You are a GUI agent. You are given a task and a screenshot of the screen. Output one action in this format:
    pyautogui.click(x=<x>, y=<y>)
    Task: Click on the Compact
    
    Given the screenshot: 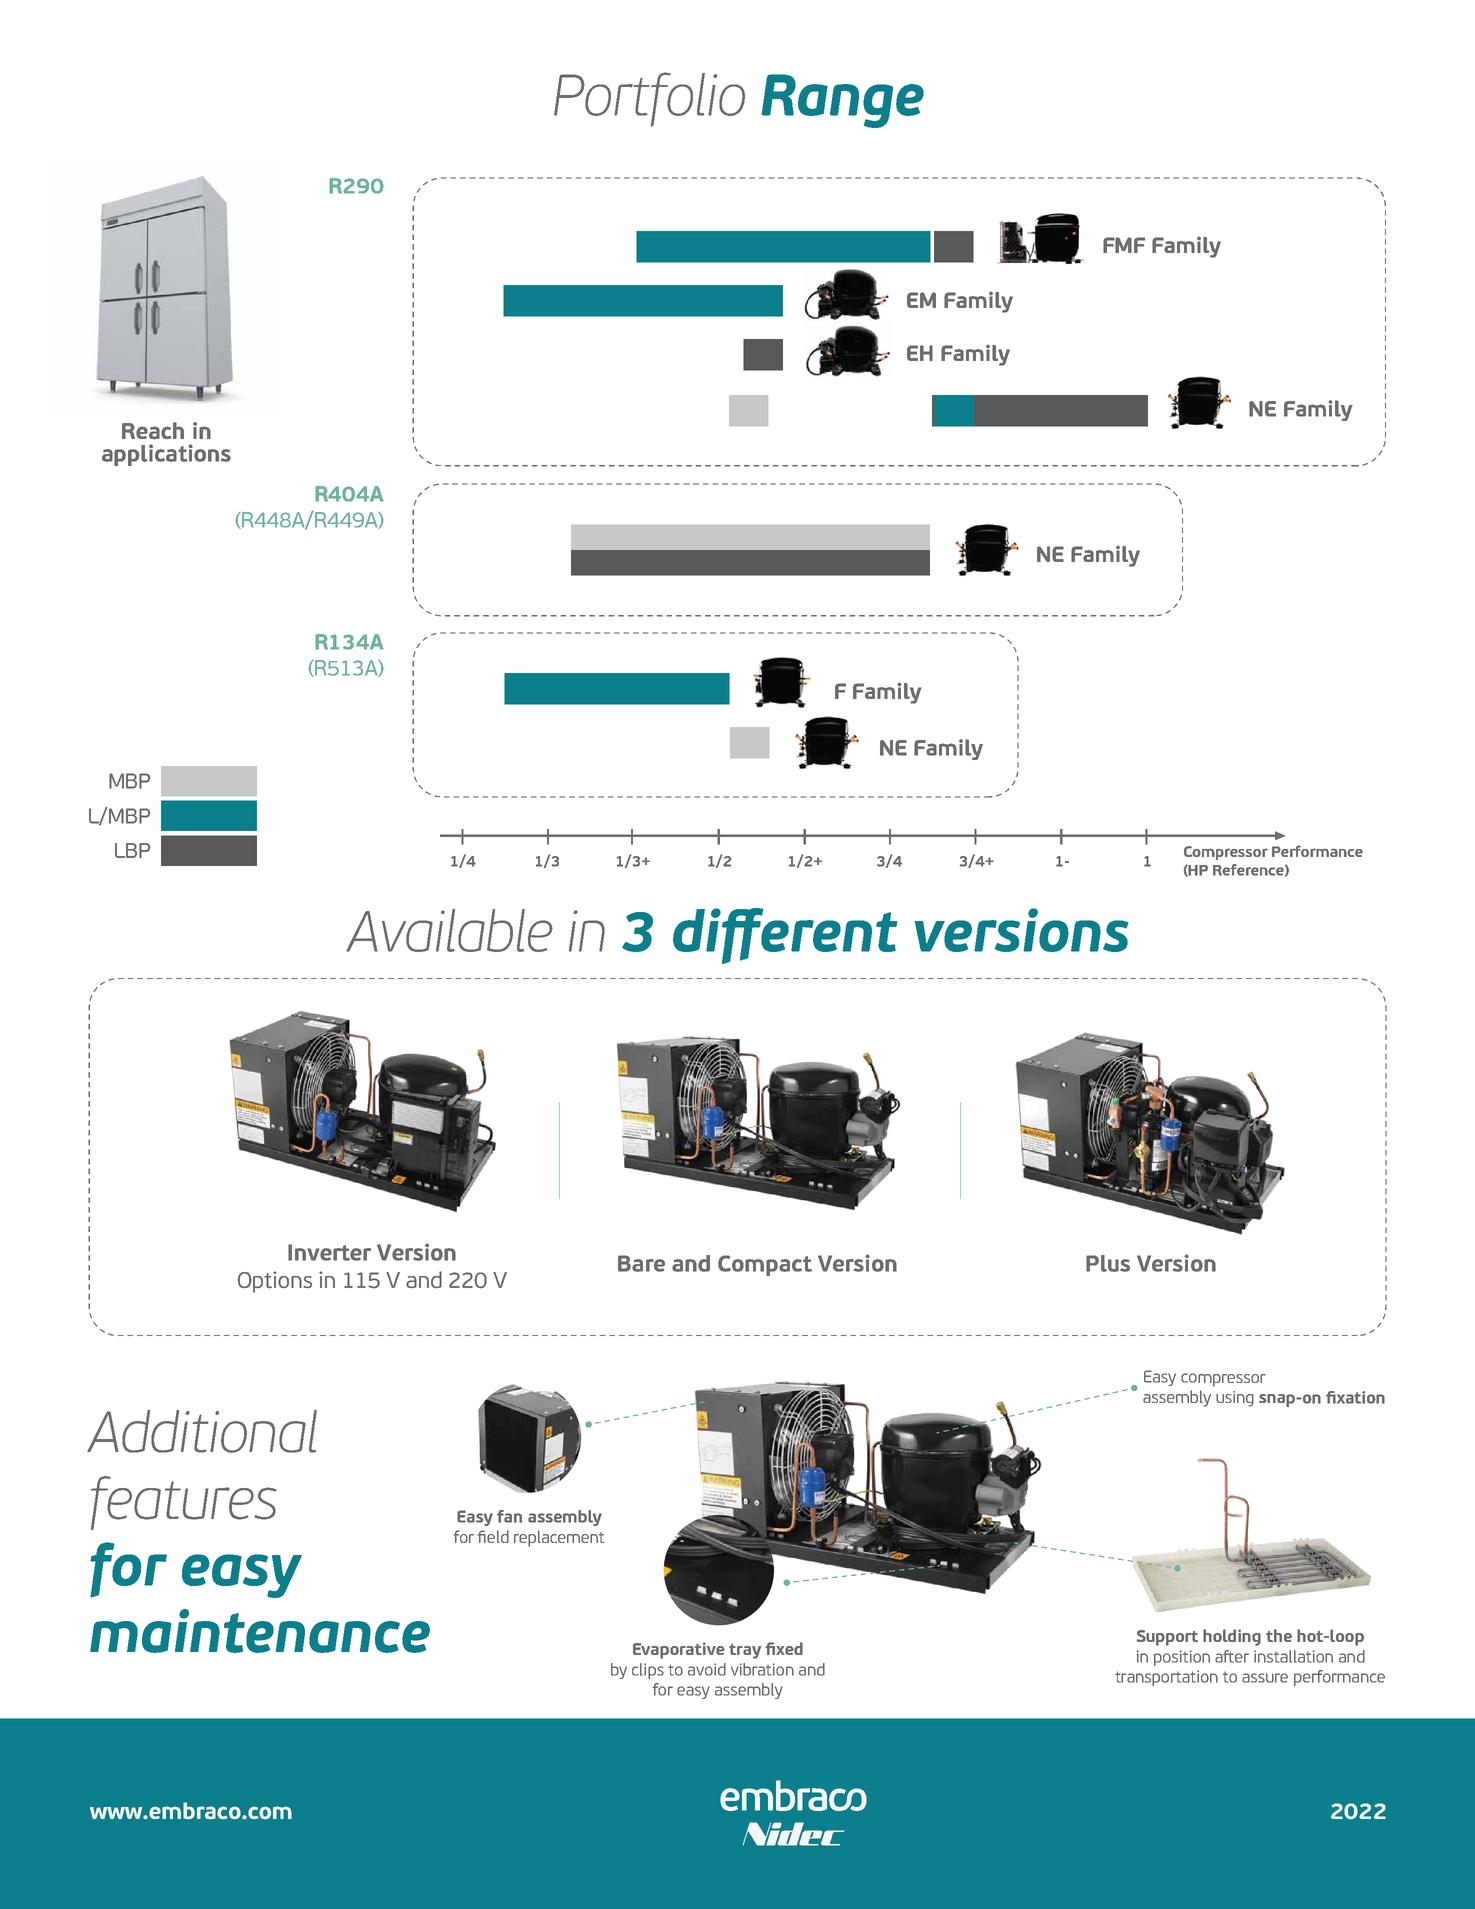 What is the action you would take?
    pyautogui.click(x=765, y=1265)
